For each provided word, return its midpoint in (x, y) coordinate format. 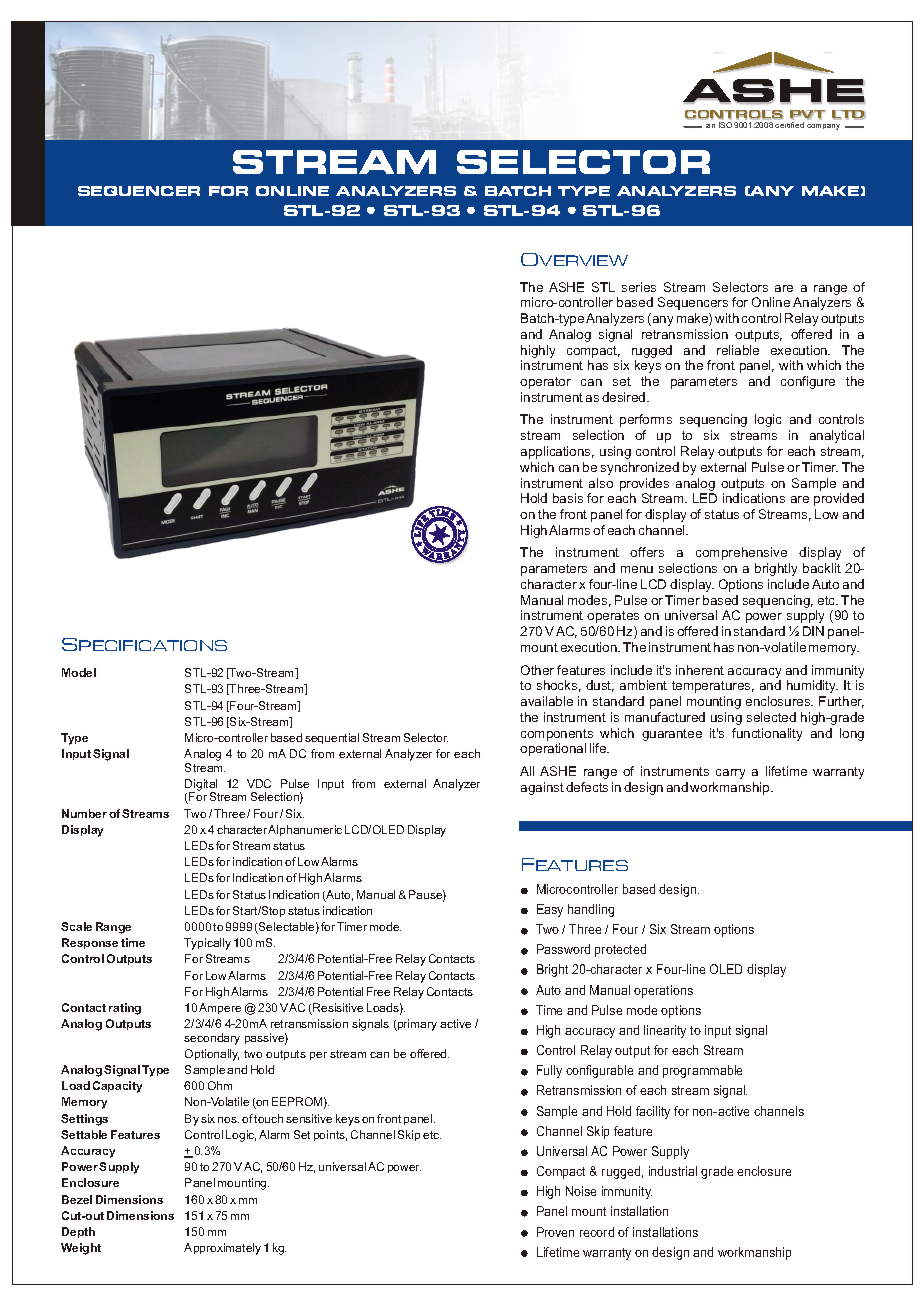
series (639, 287)
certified (789, 125)
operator (545, 383)
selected (771, 717)
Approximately (222, 1249)
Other (537, 670)
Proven (555, 1232)
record (597, 1232)
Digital (201, 786)
